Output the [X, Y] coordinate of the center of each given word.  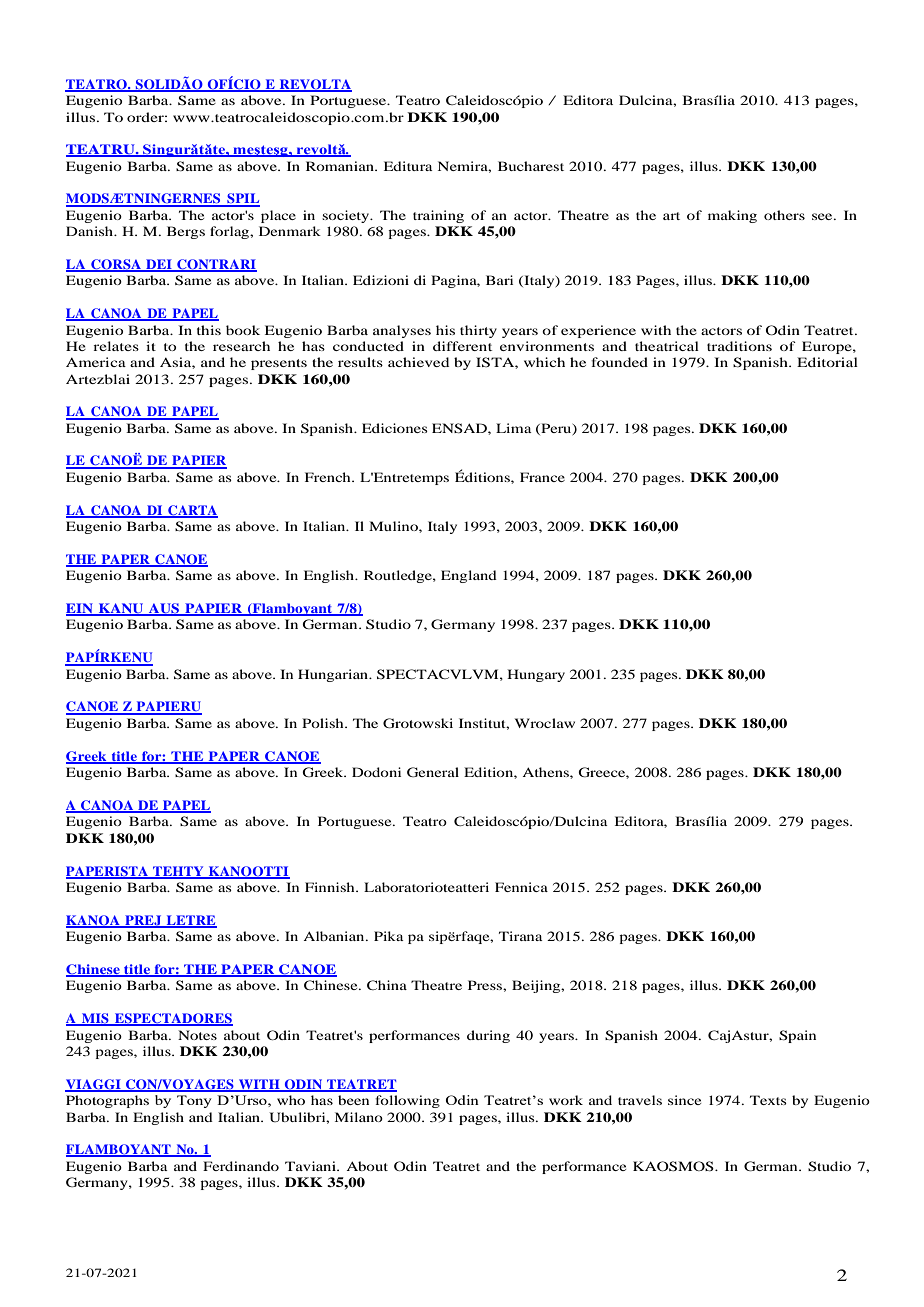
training [438, 216]
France [542, 477]
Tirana [521, 936]
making [732, 216]
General [433, 772]
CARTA [192, 511]
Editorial [827, 362]
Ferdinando [241, 1166]
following [407, 1101]
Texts [768, 1100]
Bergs [186, 232]
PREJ [143, 921]
